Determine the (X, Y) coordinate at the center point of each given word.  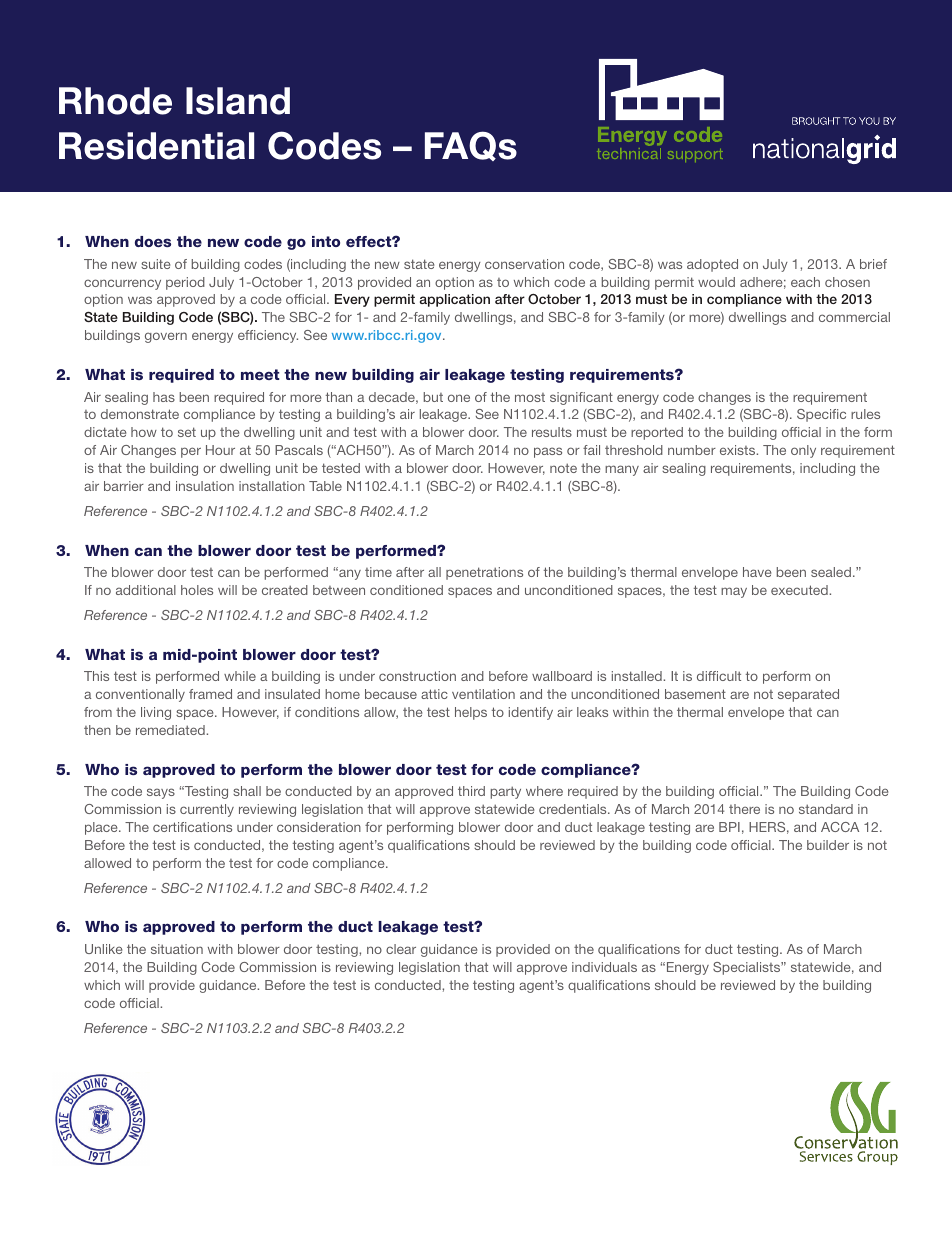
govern (166, 337)
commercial (854, 317)
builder (828, 845)
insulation (205, 486)
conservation (524, 264)
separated (808, 695)
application (455, 300)
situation (177, 949)
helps (471, 713)
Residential (156, 146)
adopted (712, 265)
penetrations (484, 573)
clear (401, 949)
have (757, 572)
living (156, 713)
